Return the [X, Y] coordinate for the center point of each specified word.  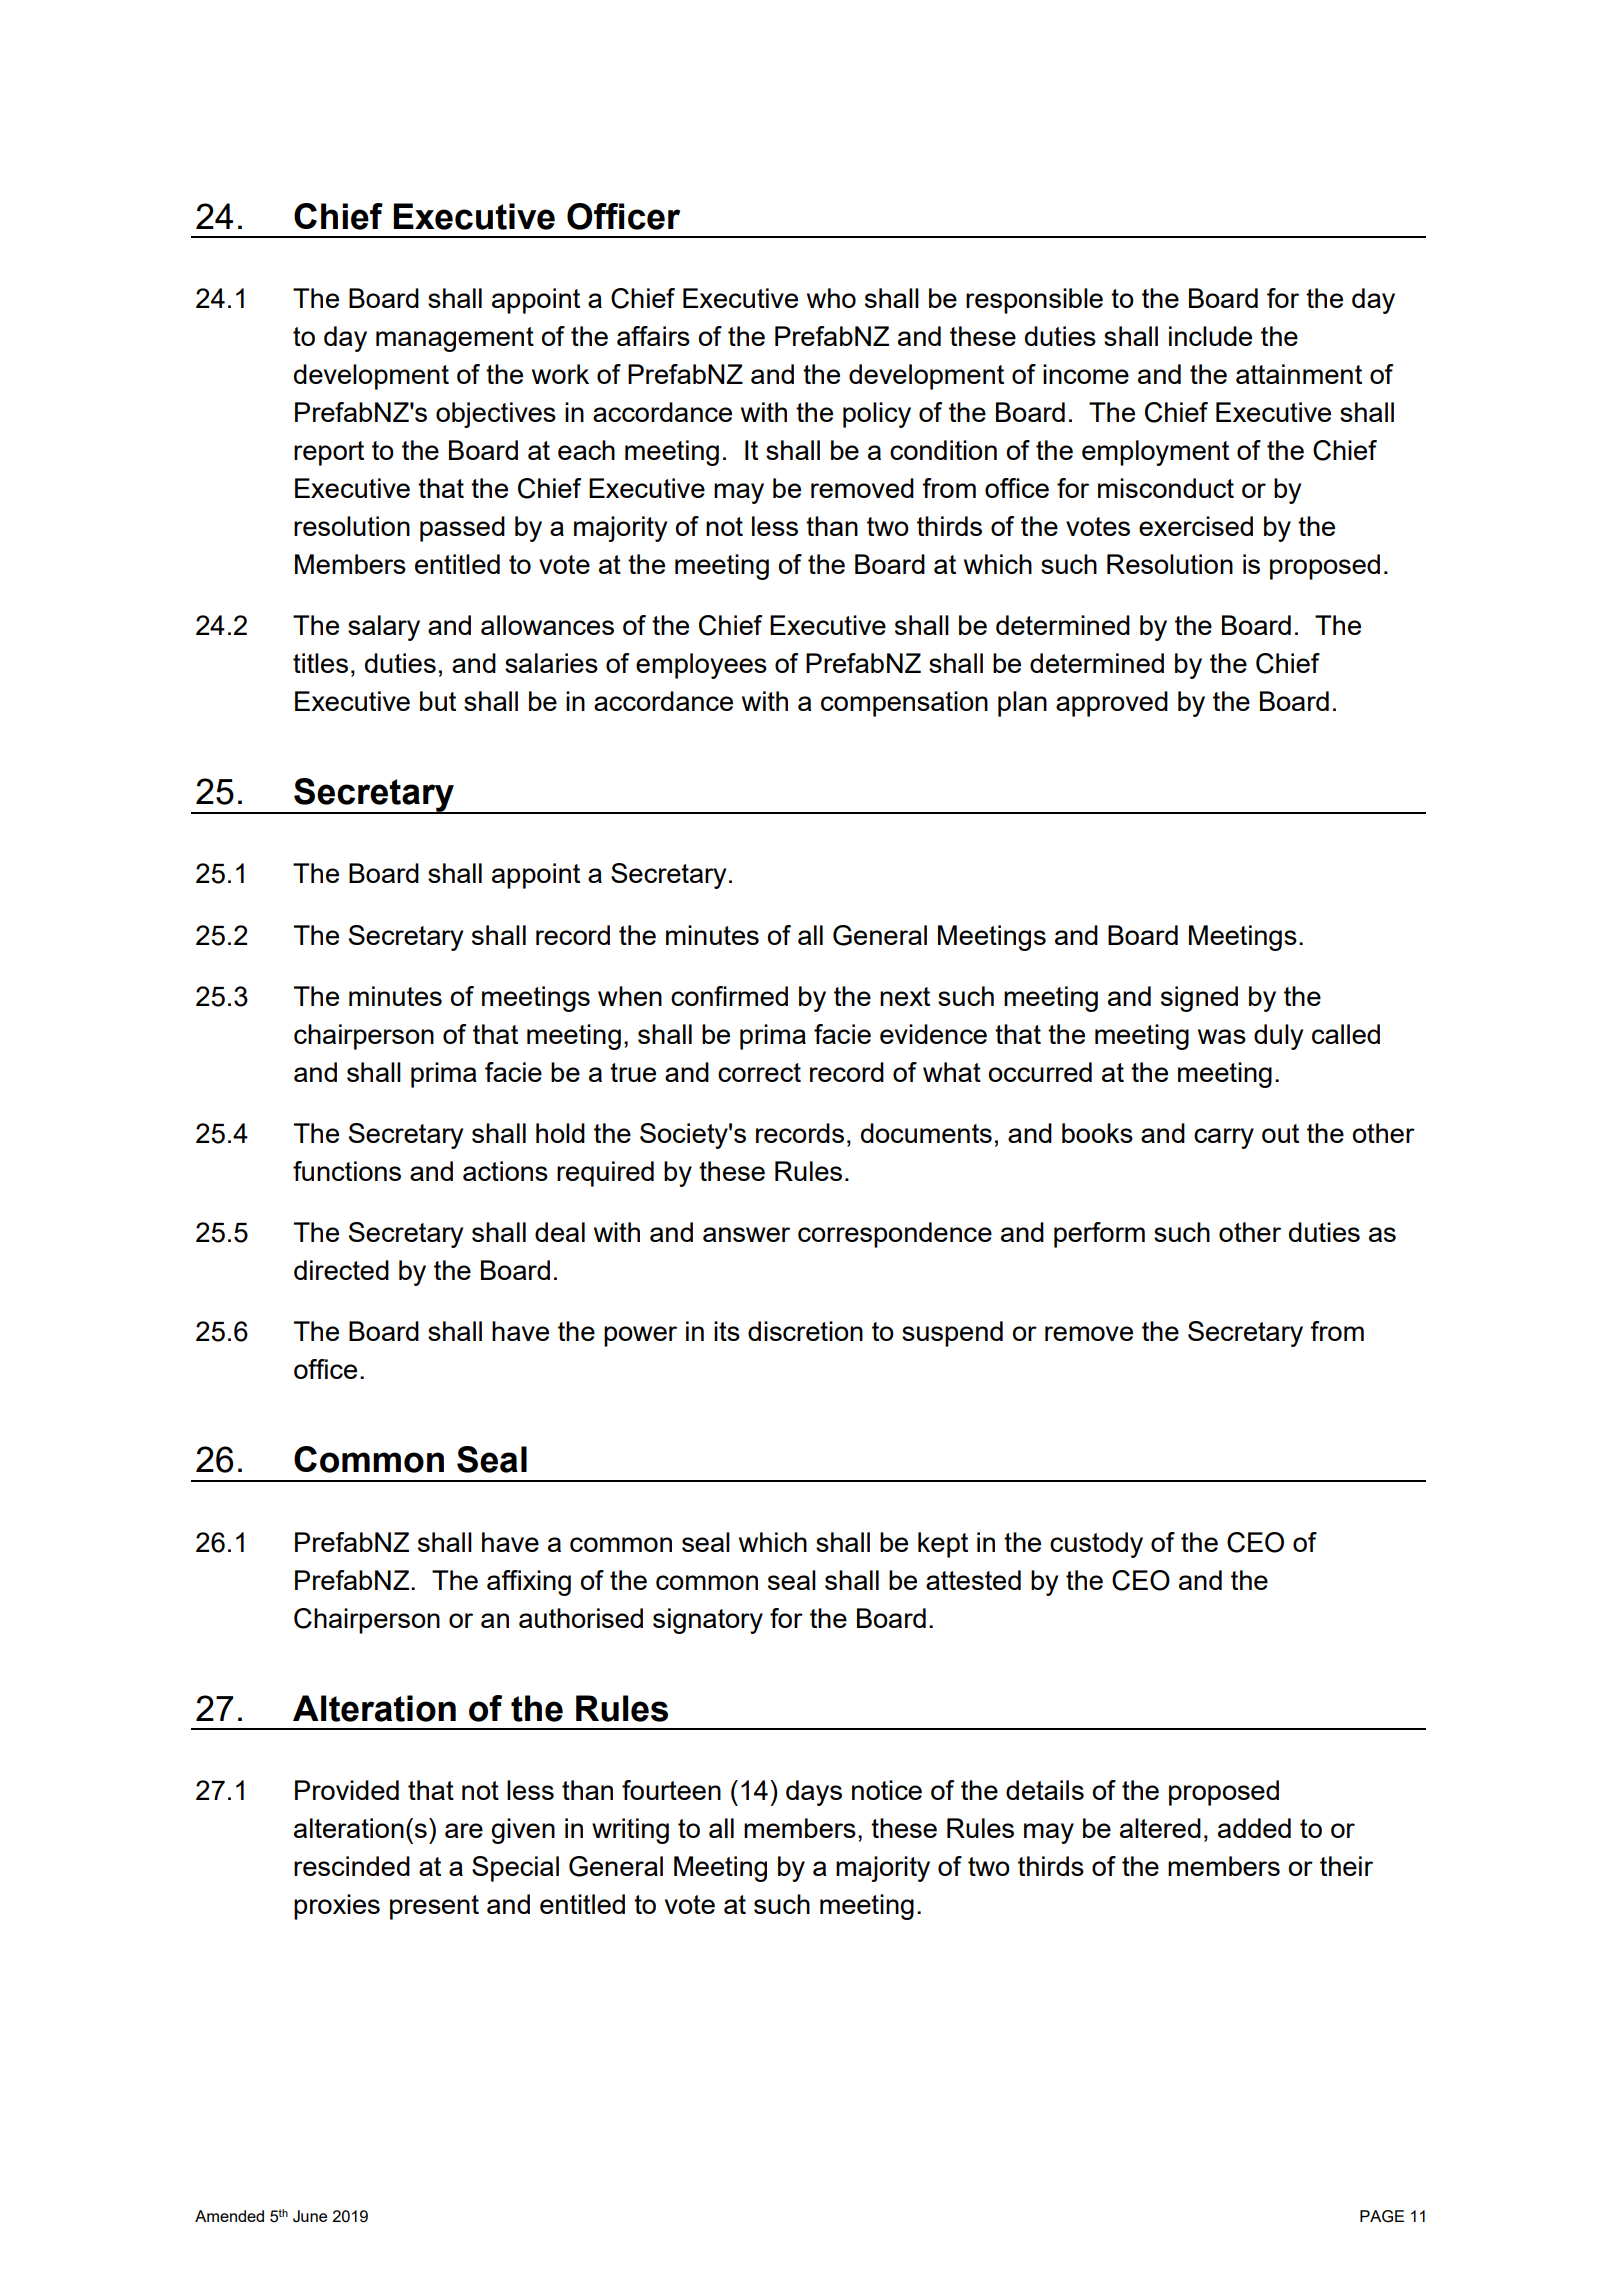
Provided [347, 1790]
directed [341, 1270]
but [438, 701]
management [455, 339]
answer [746, 1234]
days [814, 1793]
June [310, 2216]
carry [1224, 1138]
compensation [904, 704]
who [831, 298]
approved [1112, 704]
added [1254, 1828]
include [1210, 336]
